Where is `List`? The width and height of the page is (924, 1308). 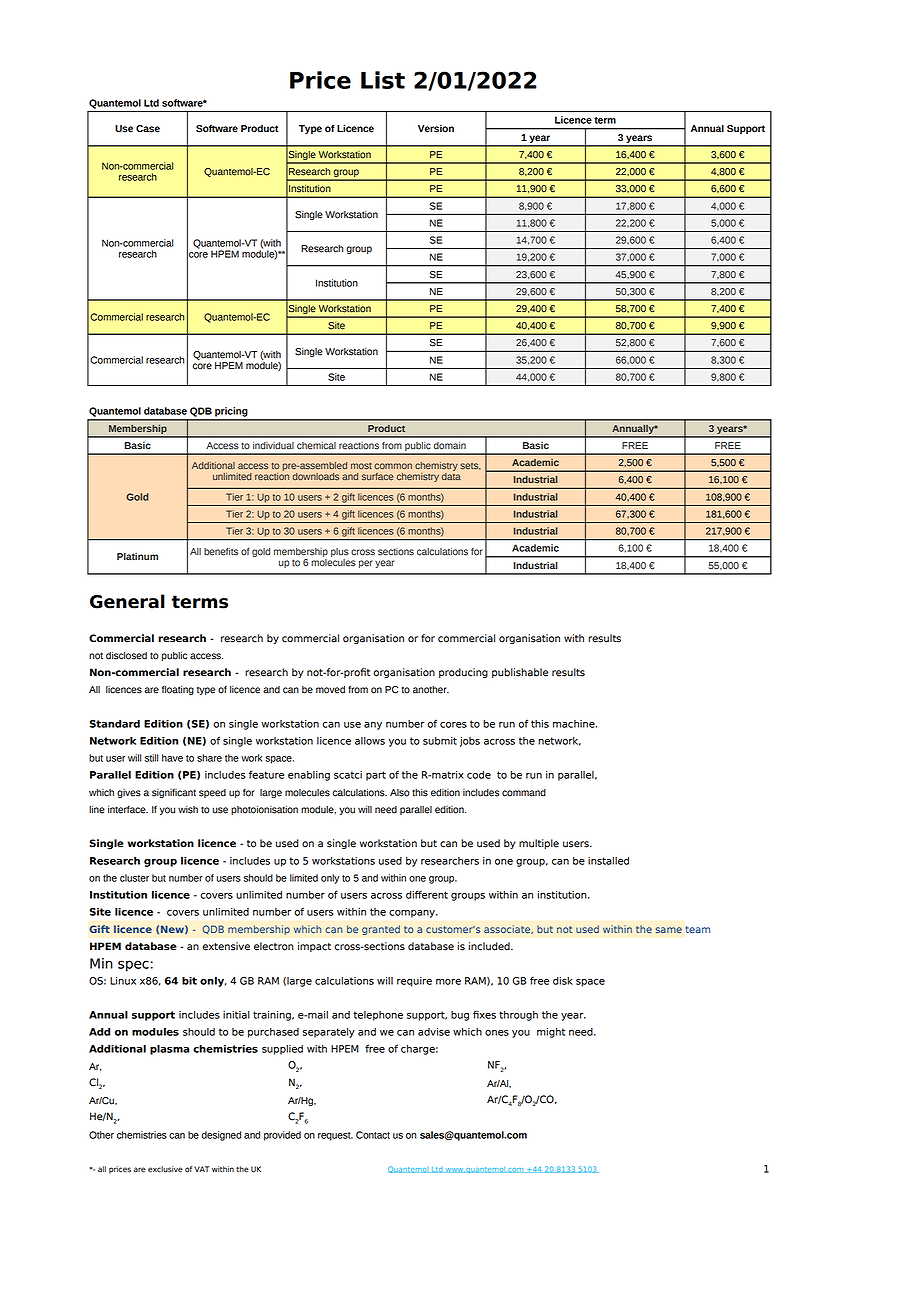 List is located at coordinates (383, 80).
